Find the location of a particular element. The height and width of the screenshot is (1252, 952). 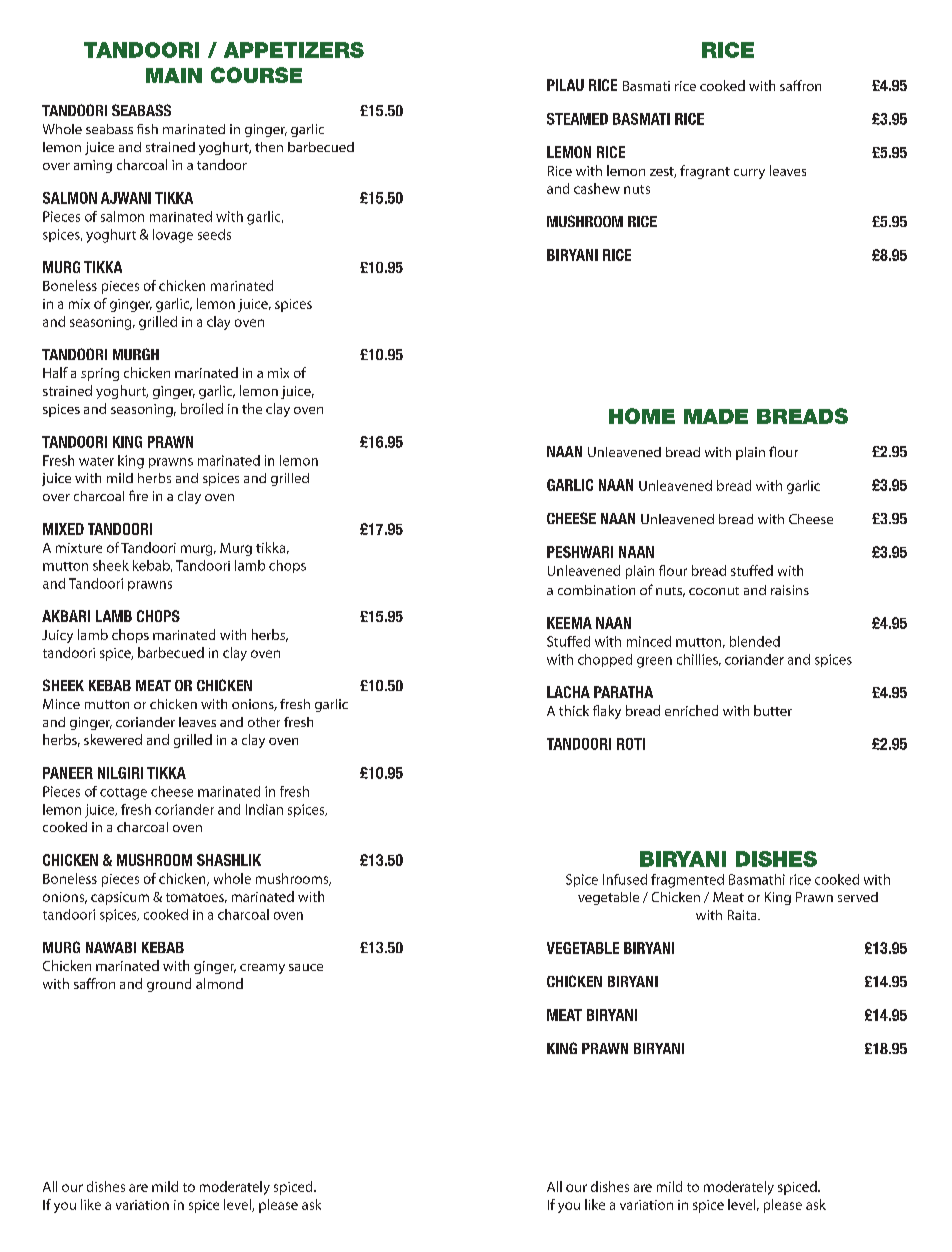

STEAMED is located at coordinates (577, 119).
